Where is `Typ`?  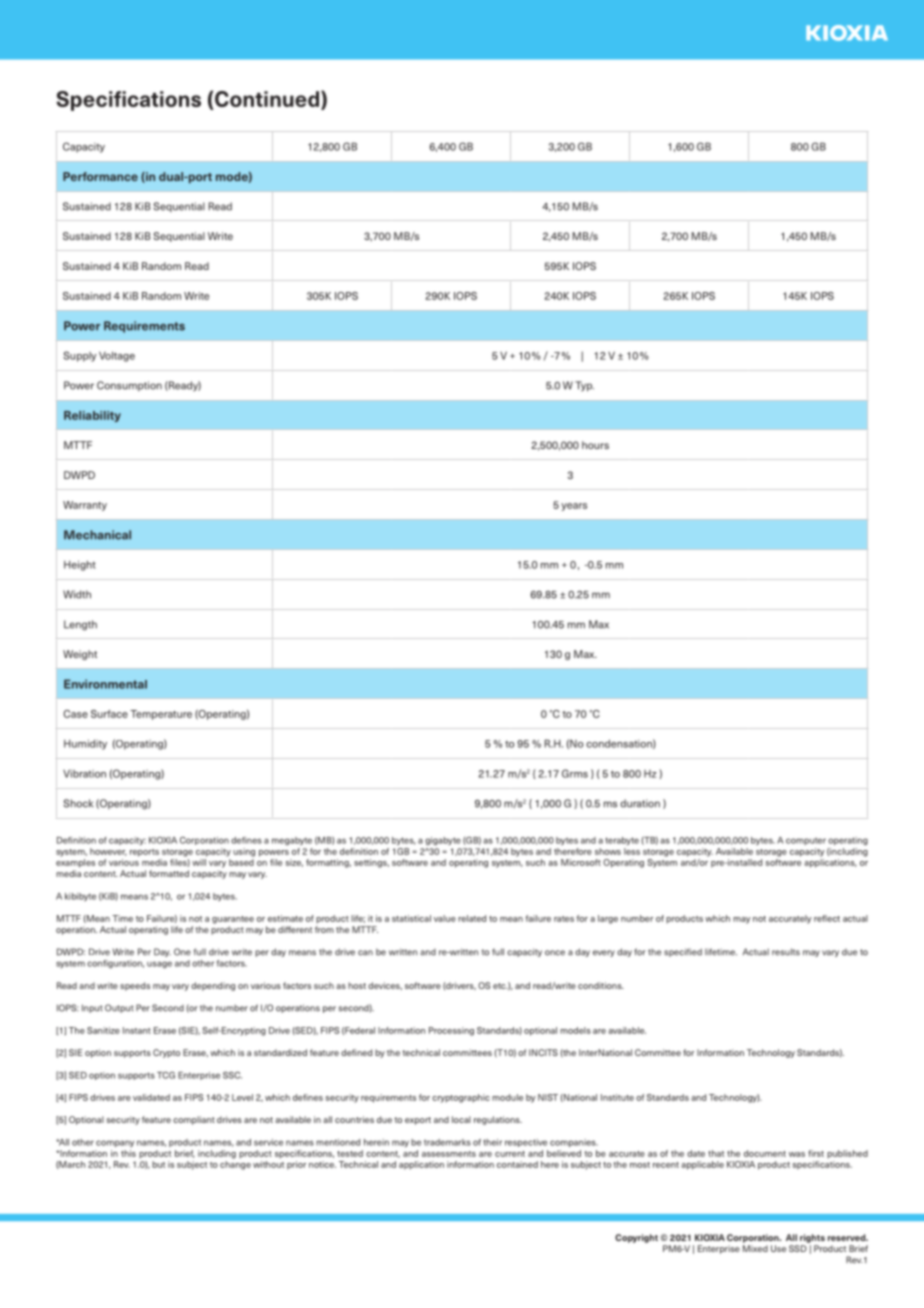
Typ is located at coordinates (584, 386).
